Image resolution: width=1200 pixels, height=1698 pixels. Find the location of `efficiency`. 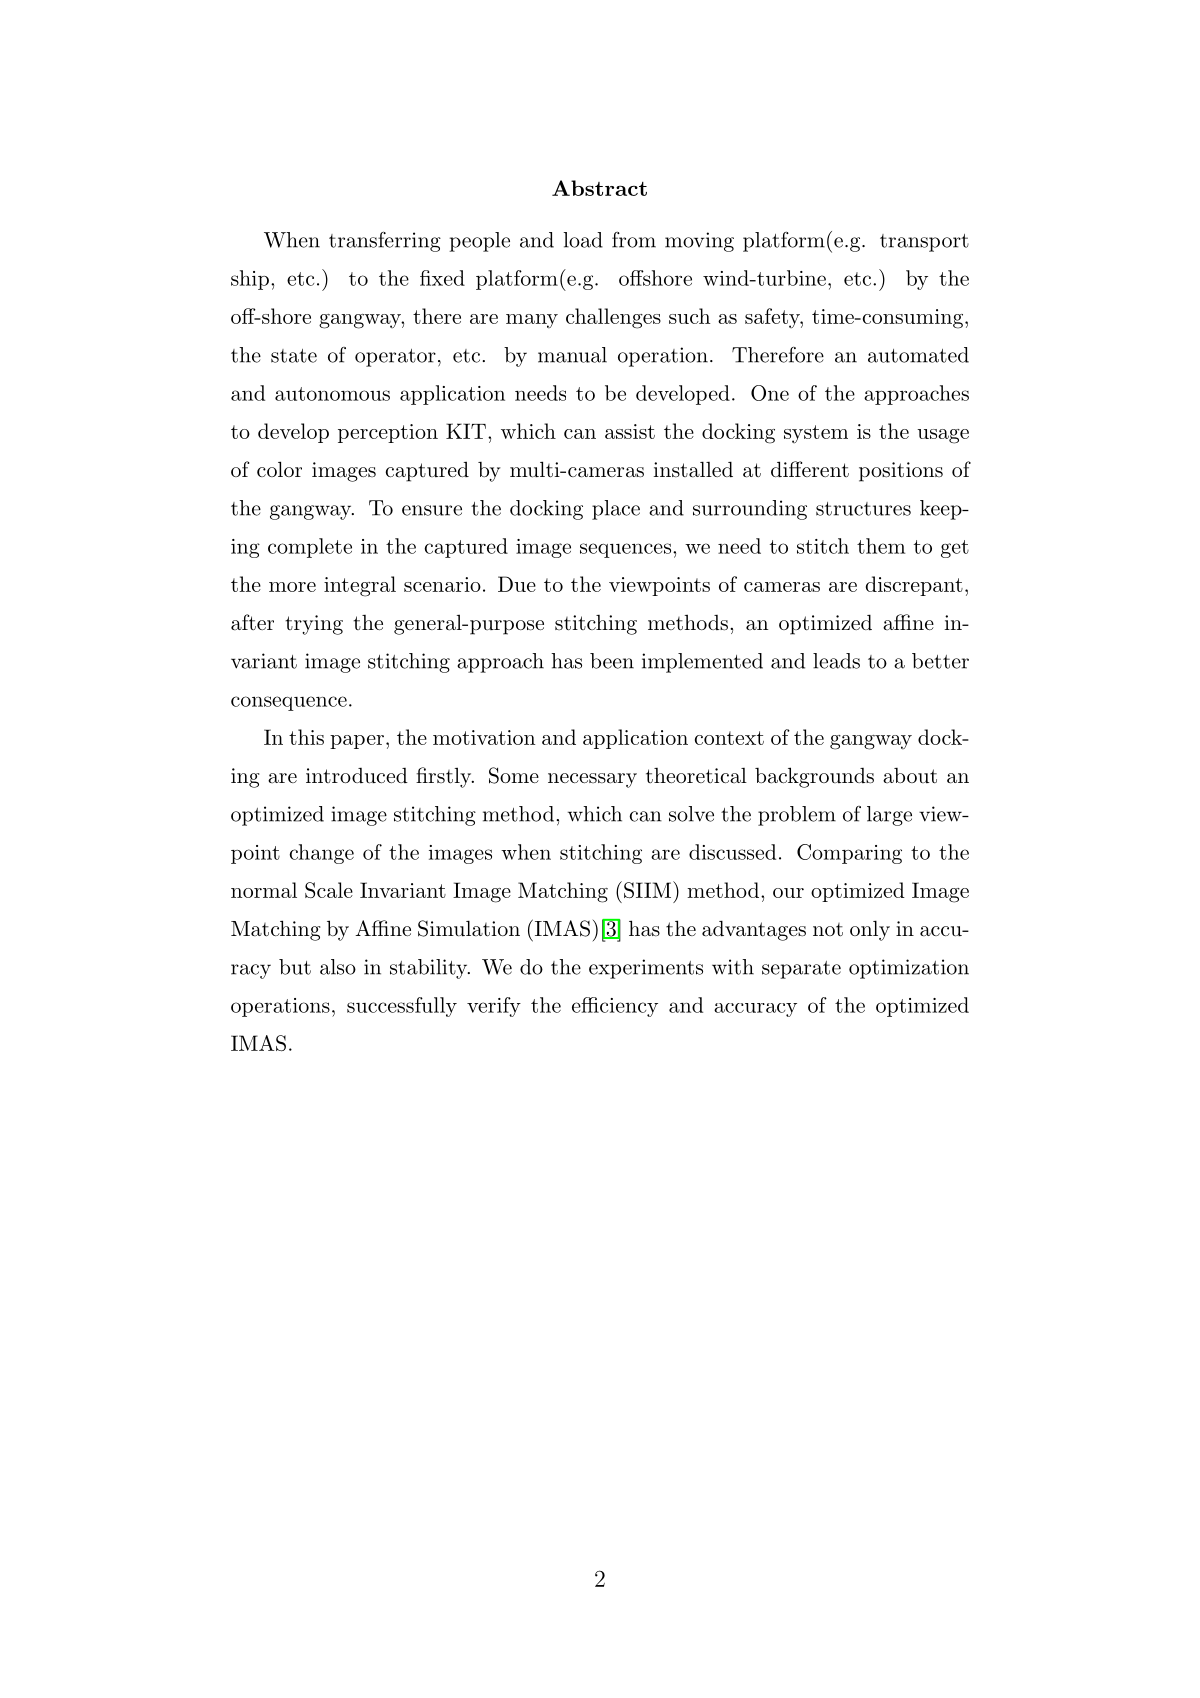

efficiency is located at coordinates (615, 1007).
